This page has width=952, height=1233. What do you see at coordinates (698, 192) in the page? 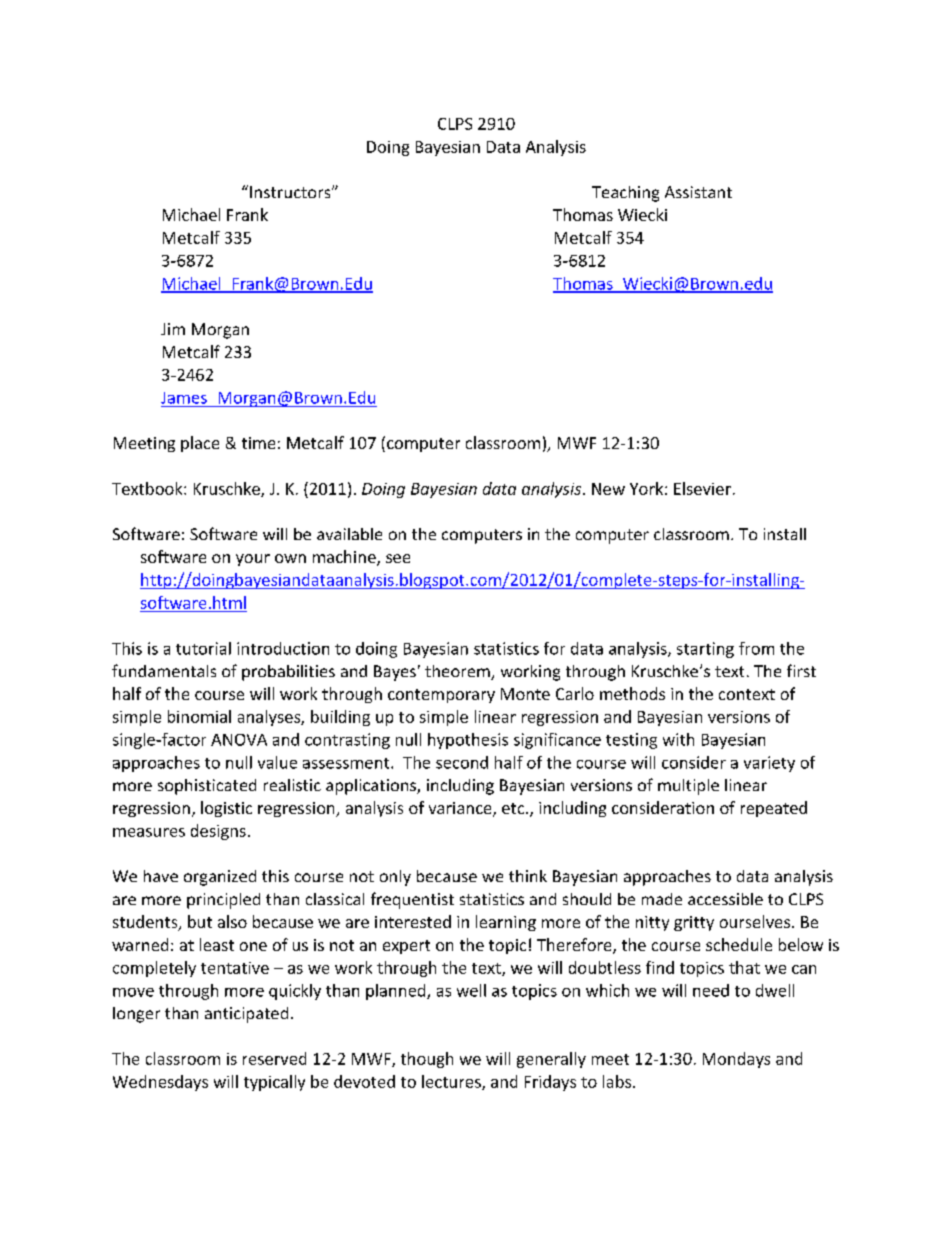
I see `Assistant` at bounding box center [698, 192].
